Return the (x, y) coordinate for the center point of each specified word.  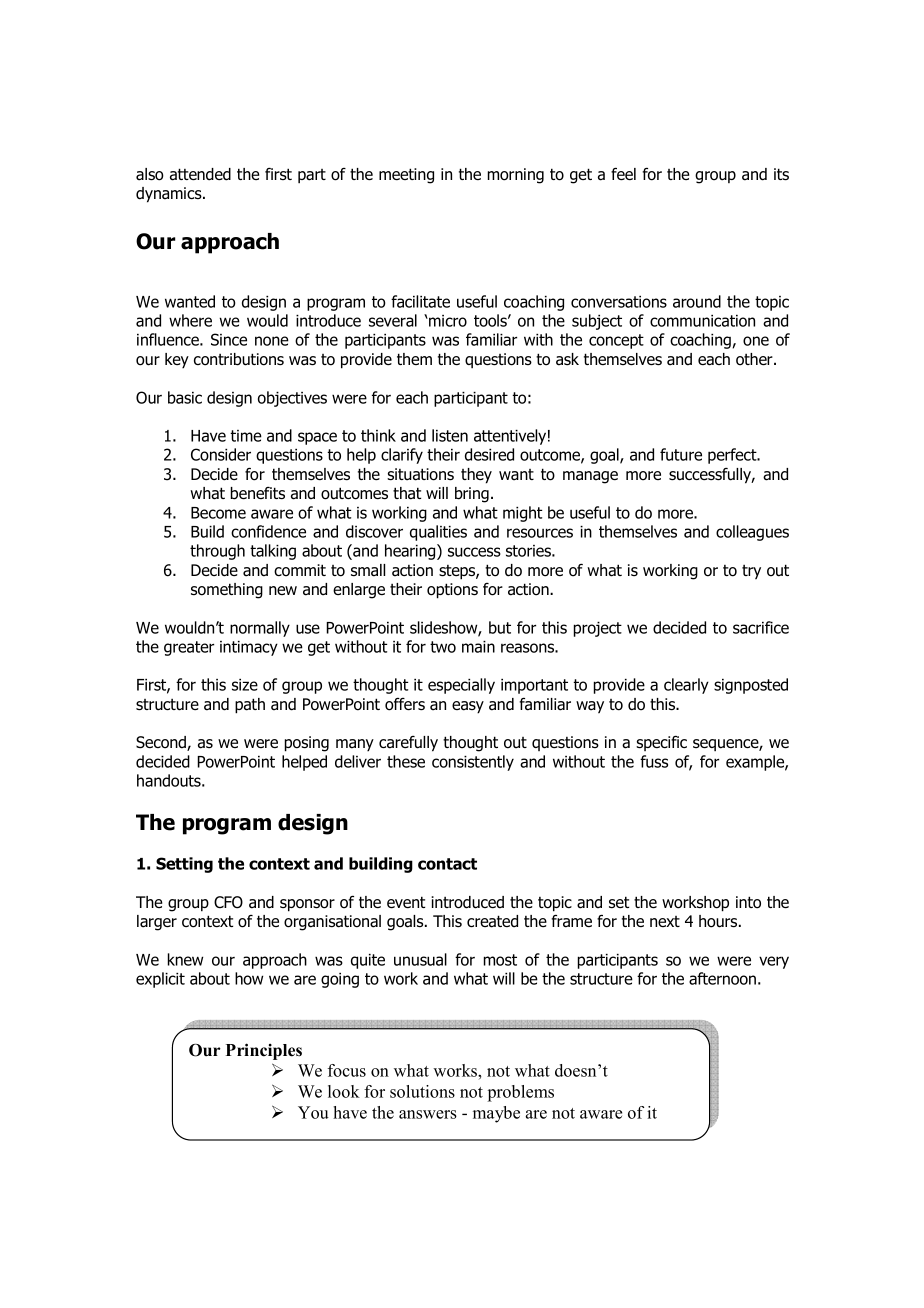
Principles (264, 1051)
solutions (422, 1091)
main (478, 647)
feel (623, 174)
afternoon (722, 978)
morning (516, 176)
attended (200, 174)
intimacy (249, 648)
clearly (686, 686)
